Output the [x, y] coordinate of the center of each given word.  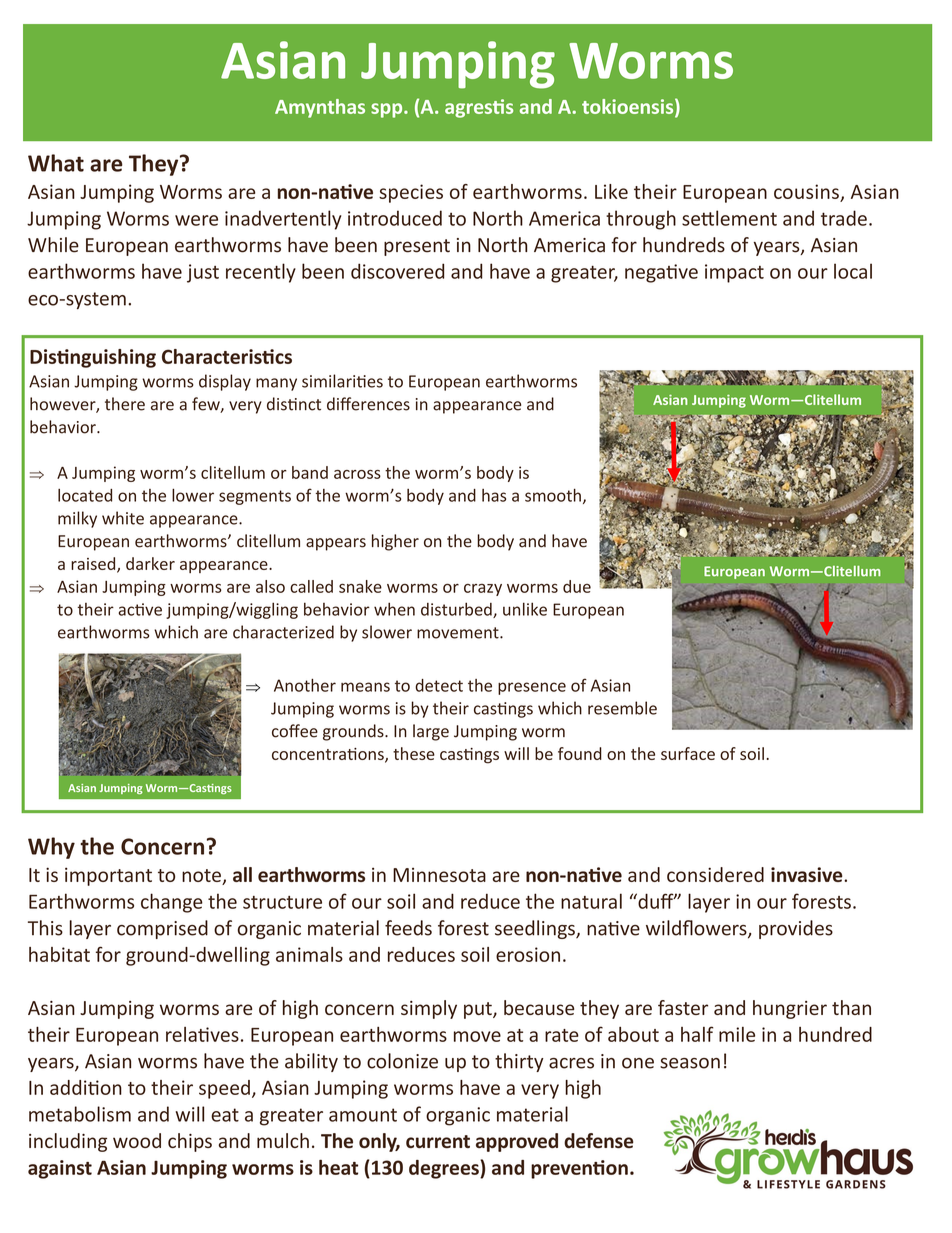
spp [388, 110]
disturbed [457, 610]
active [140, 609]
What [56, 163]
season [690, 1063]
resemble [622, 708]
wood [137, 1140]
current [438, 1141]
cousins [806, 191]
